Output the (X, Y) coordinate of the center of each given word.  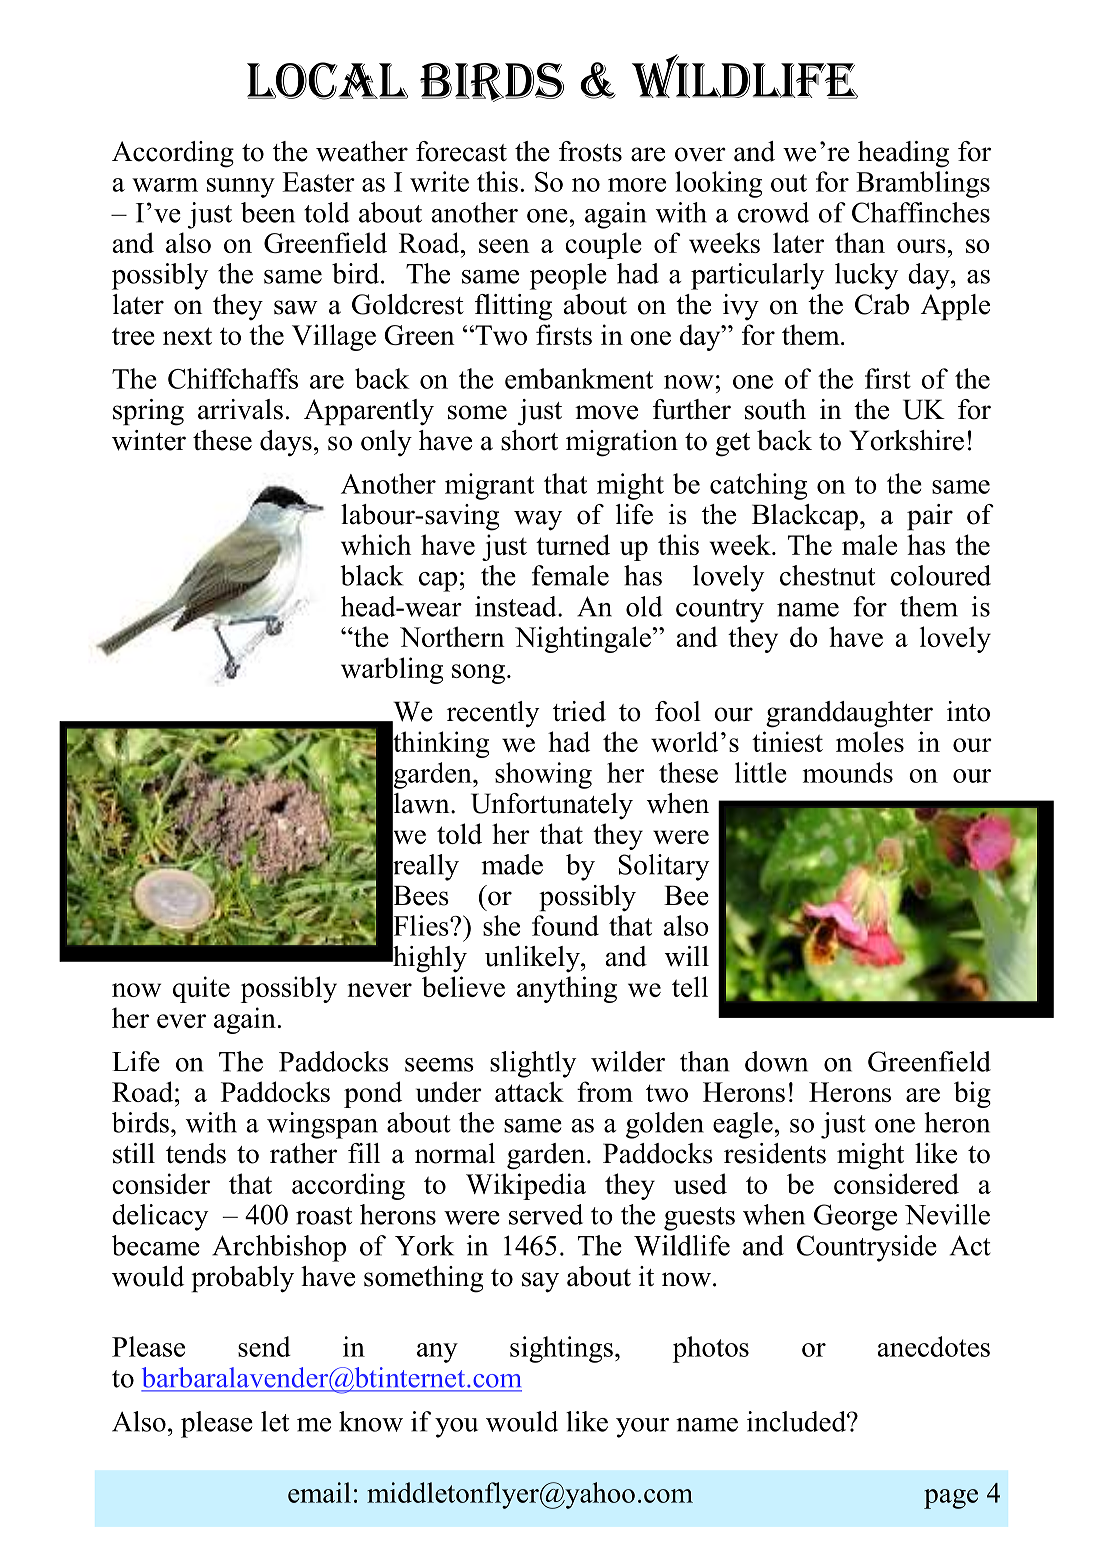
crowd (773, 212)
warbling (392, 670)
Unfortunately (552, 806)
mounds (848, 772)
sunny (241, 188)
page (951, 1499)
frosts (590, 151)
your (642, 1428)
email (319, 1492)
